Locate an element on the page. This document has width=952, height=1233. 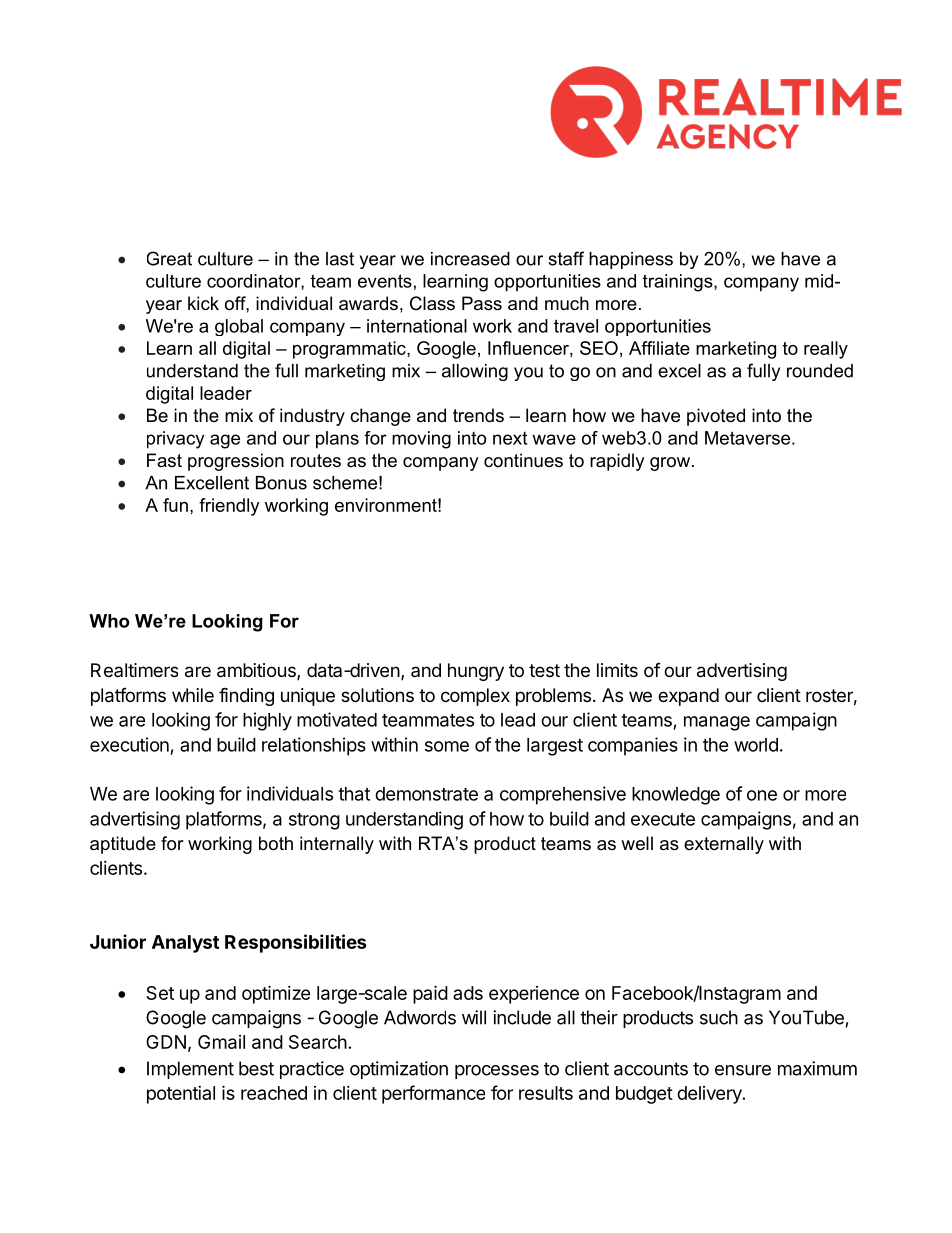
Pass is located at coordinates (482, 303).
